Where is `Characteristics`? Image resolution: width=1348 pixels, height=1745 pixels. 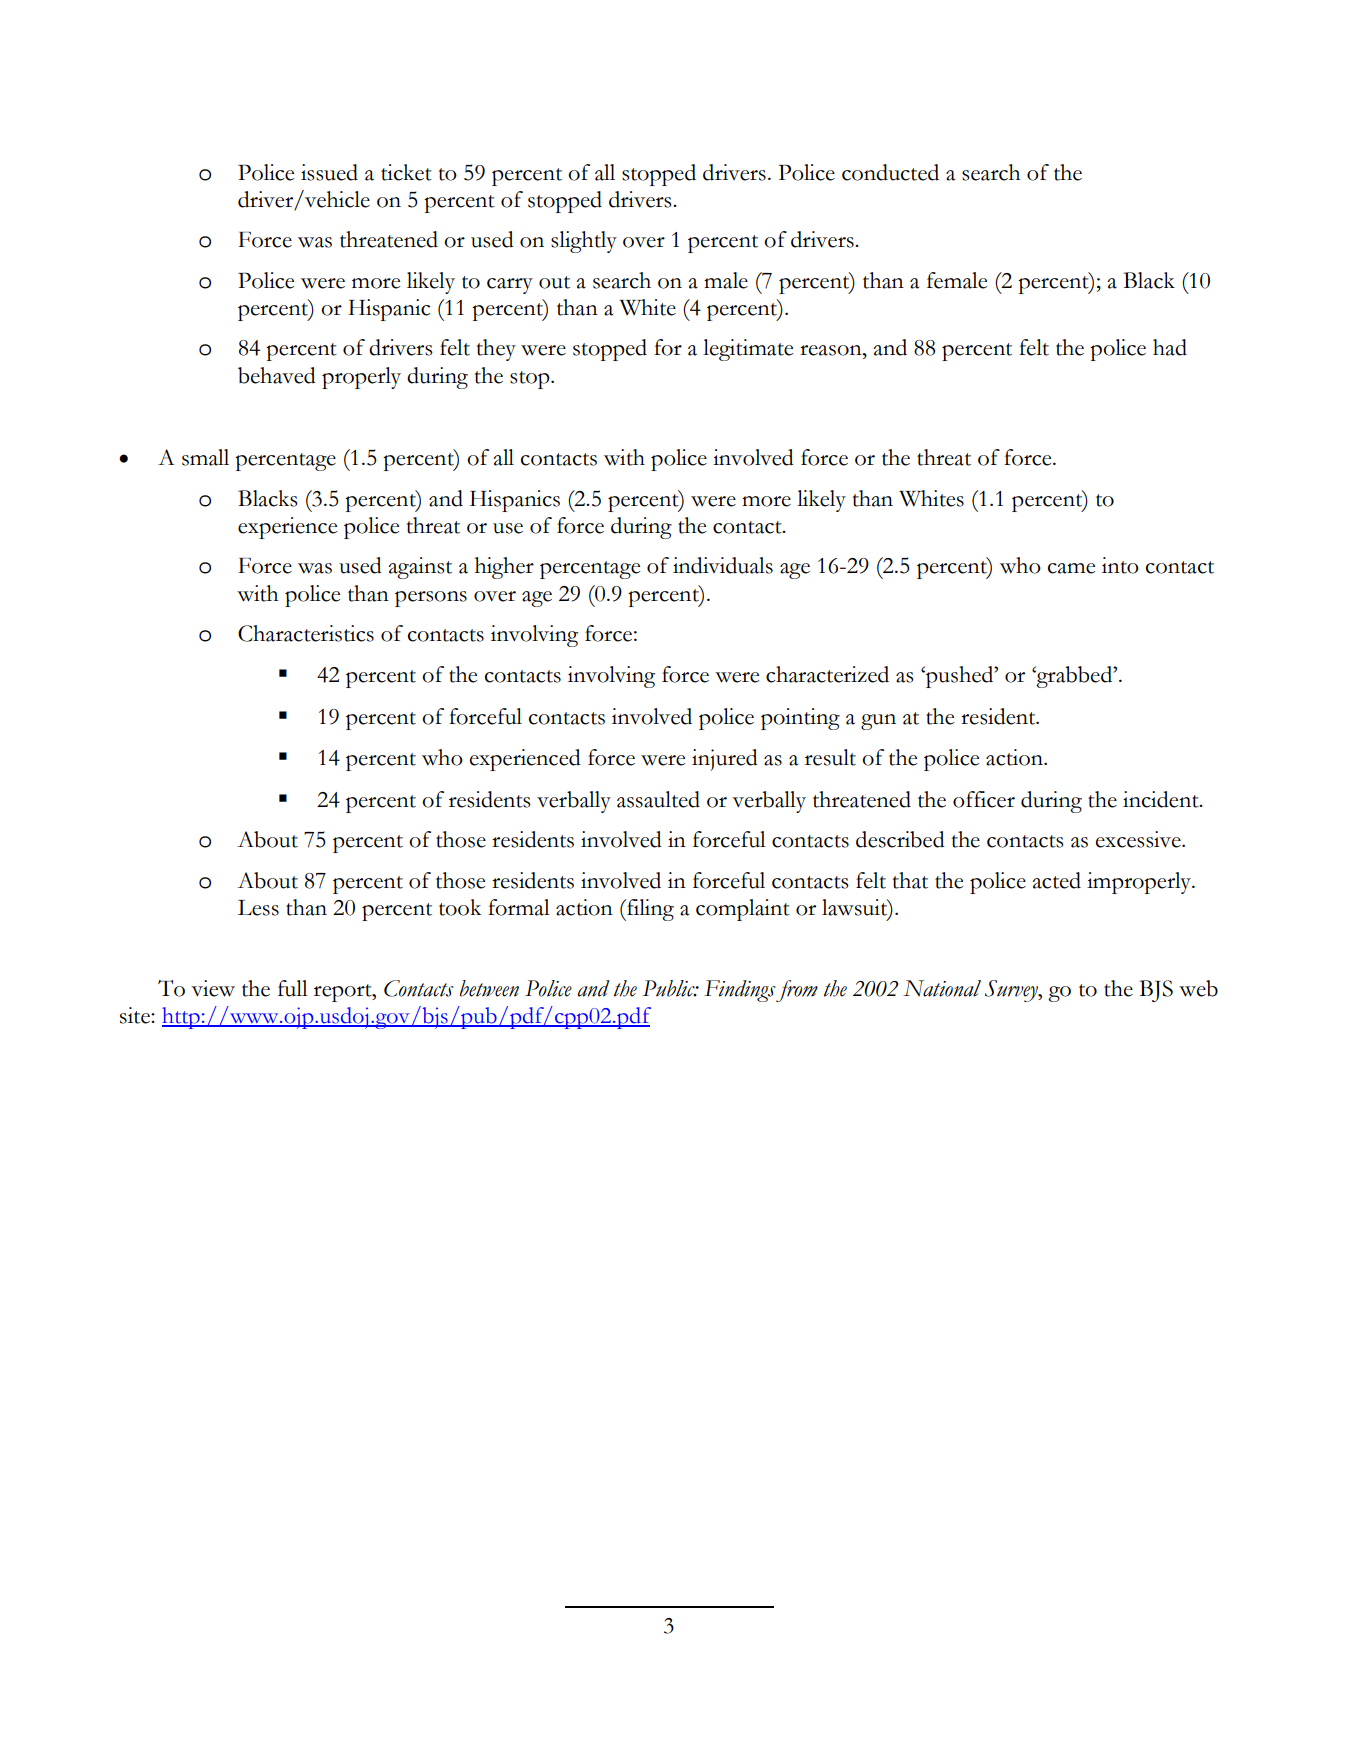 Characteristics is located at coordinates (306, 633).
